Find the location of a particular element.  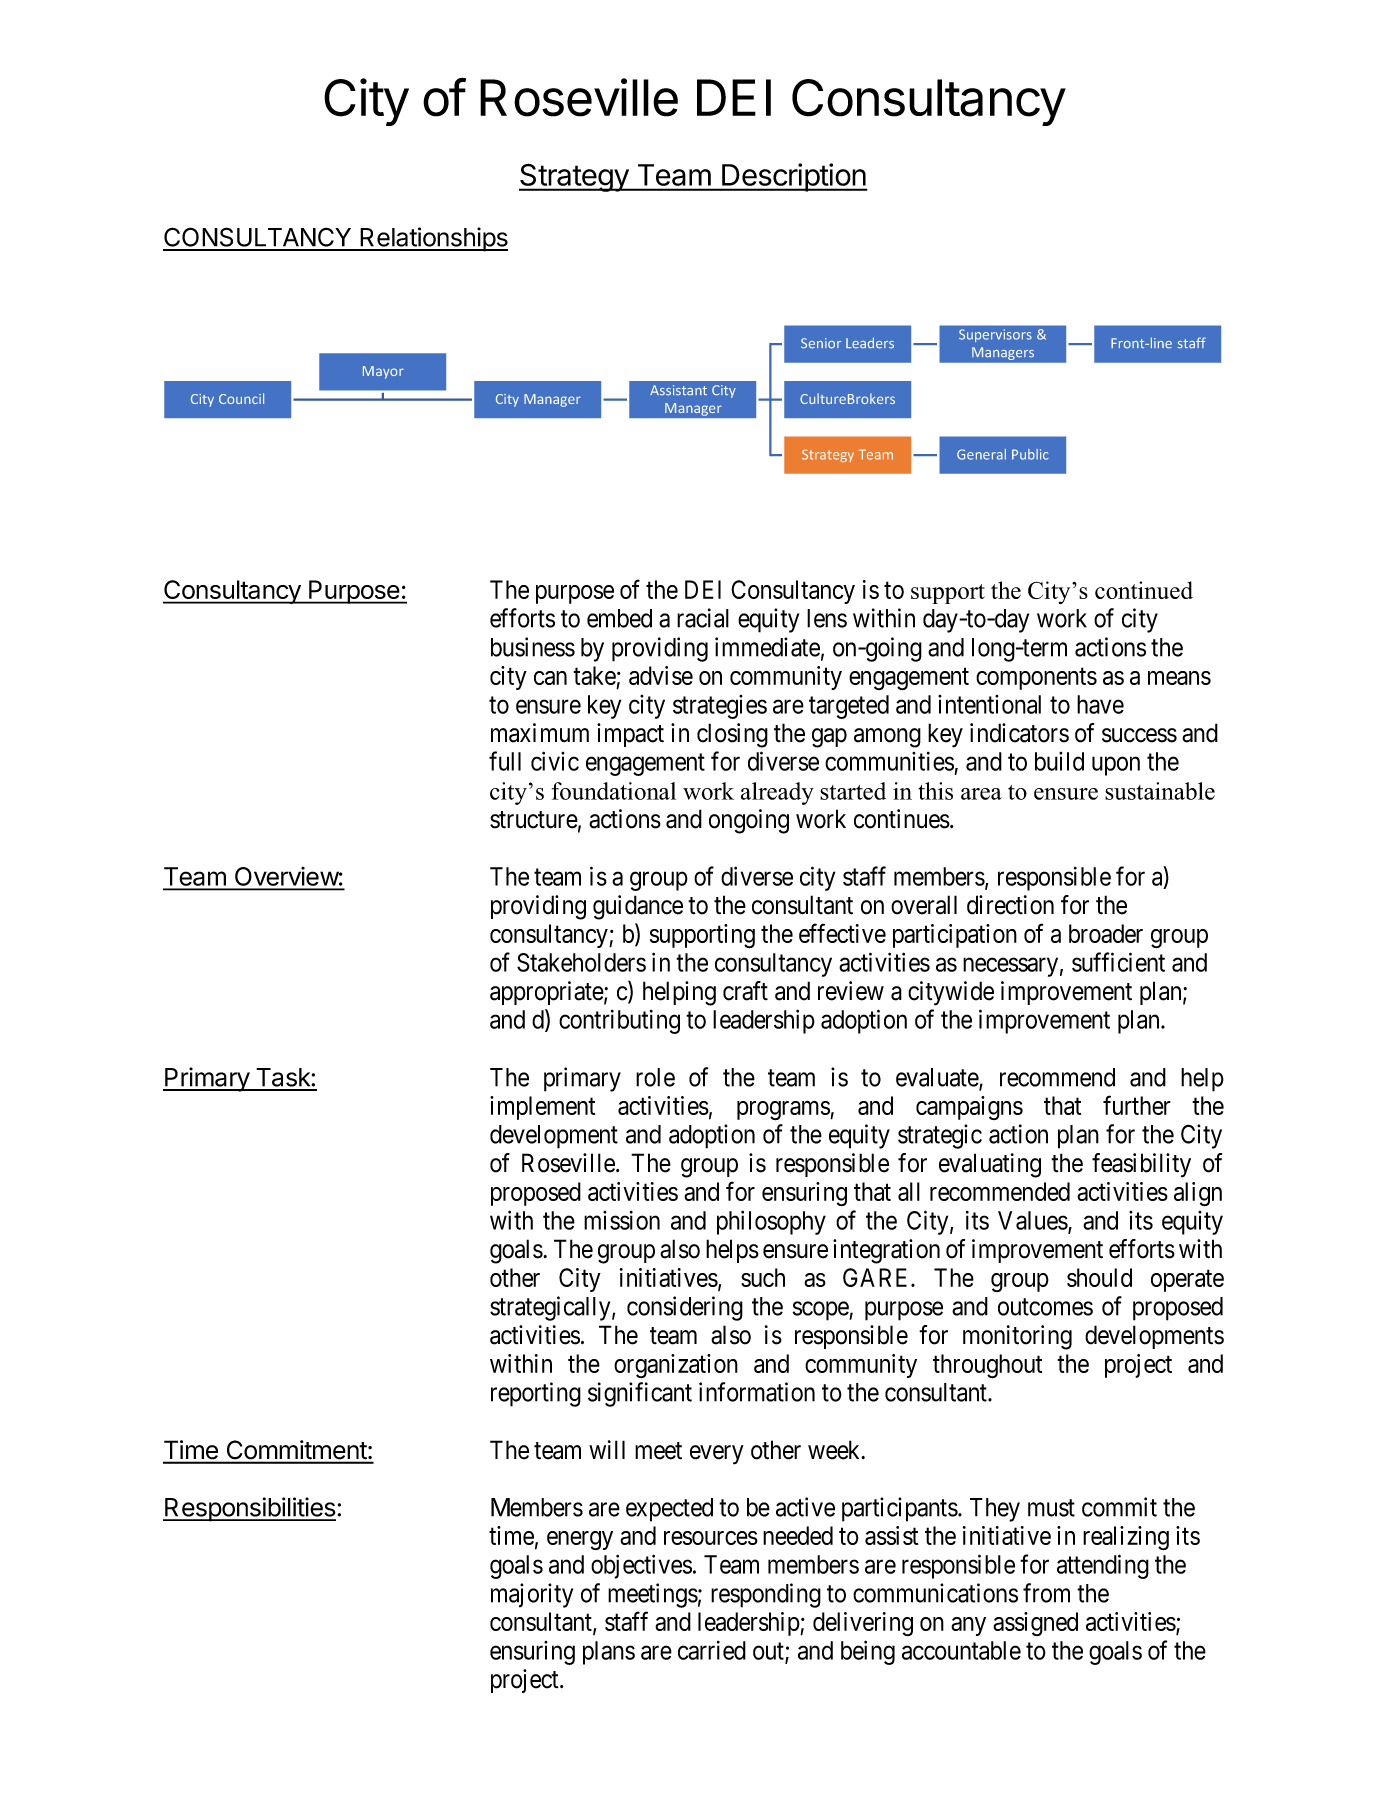

Supervisors is located at coordinates (995, 335).
